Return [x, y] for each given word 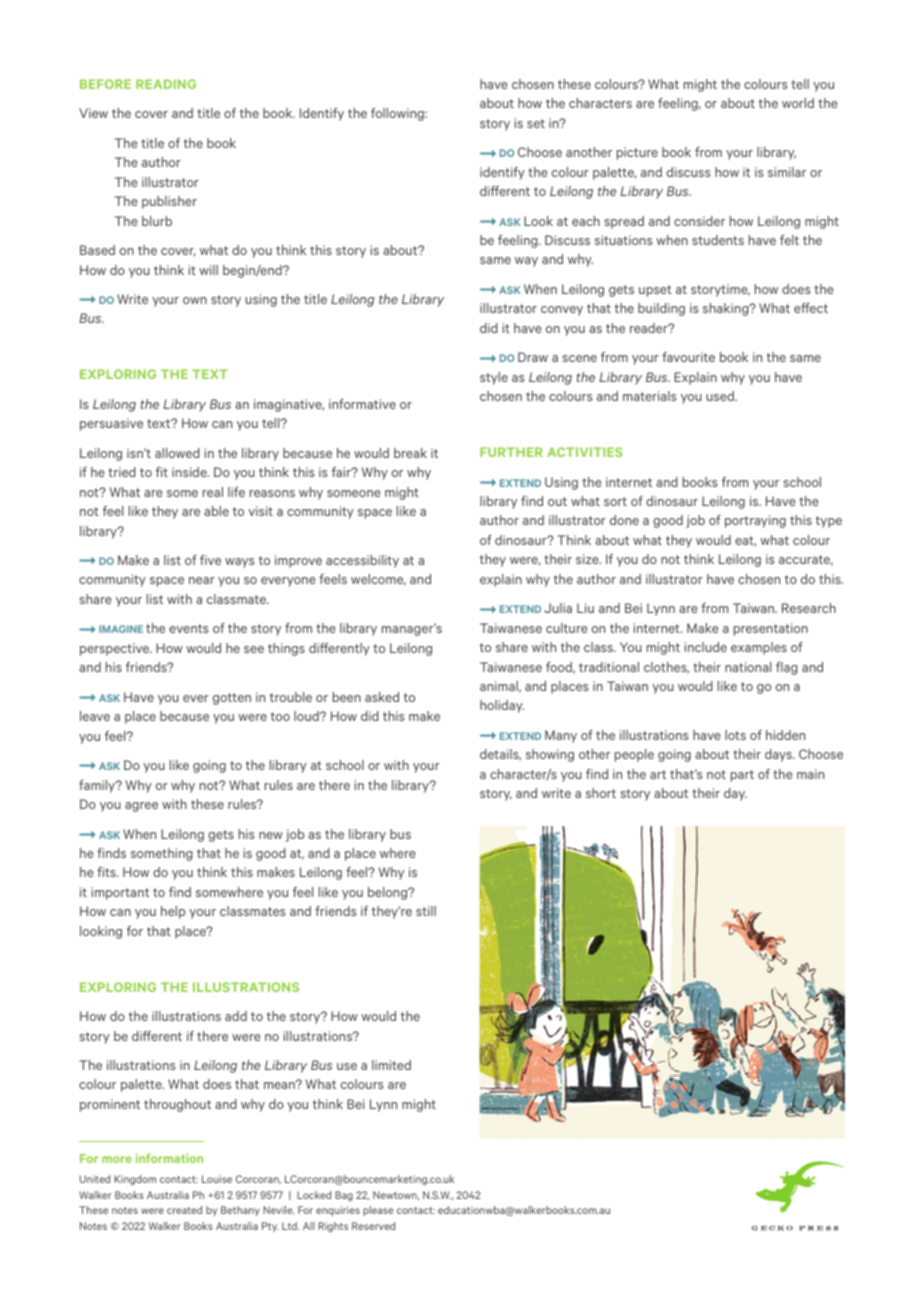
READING [166, 84]
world [798, 103]
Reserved [373, 1226]
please [378, 1211]
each [586, 221]
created [184, 1210]
